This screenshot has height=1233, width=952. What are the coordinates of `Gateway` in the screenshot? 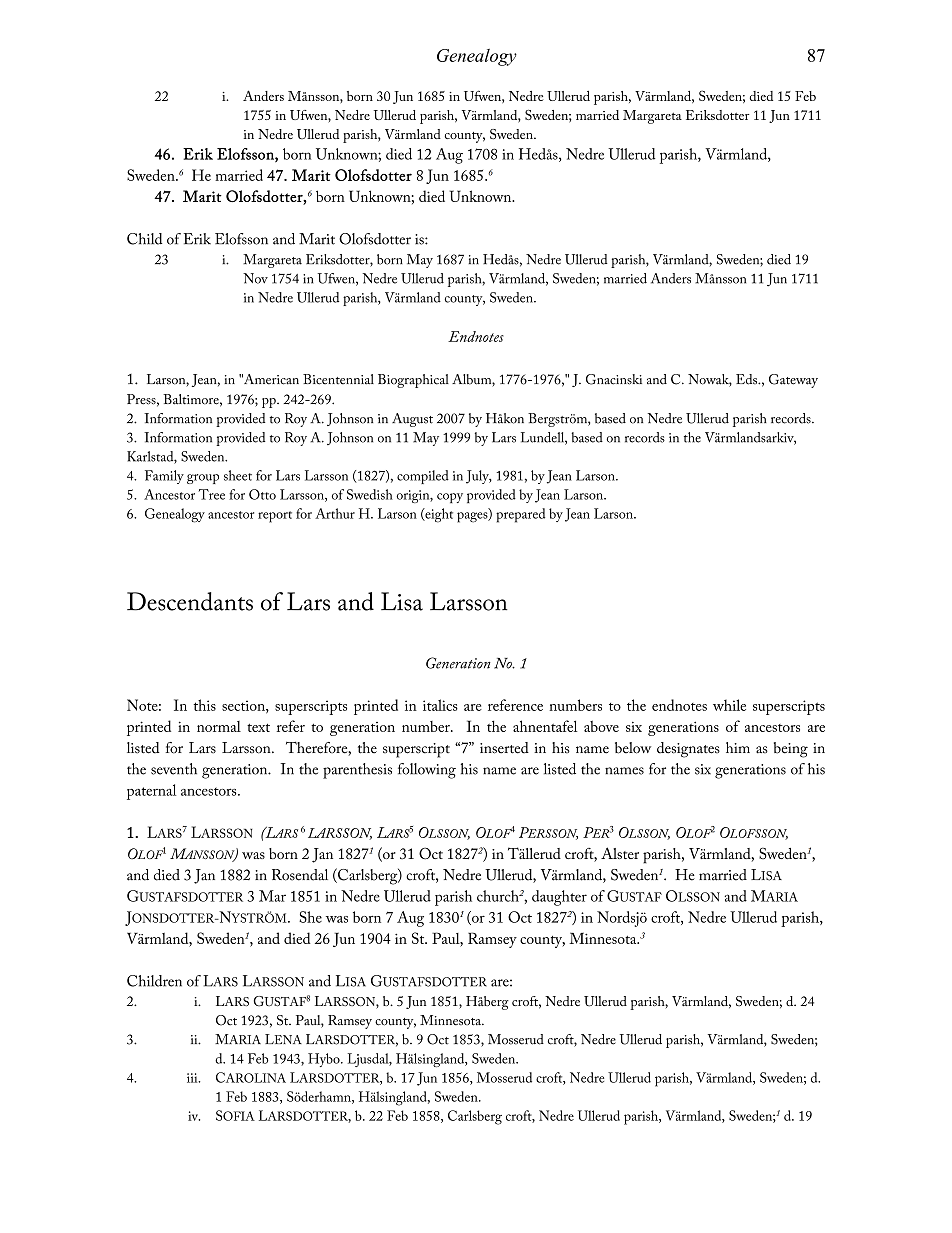 It's located at (793, 381).
